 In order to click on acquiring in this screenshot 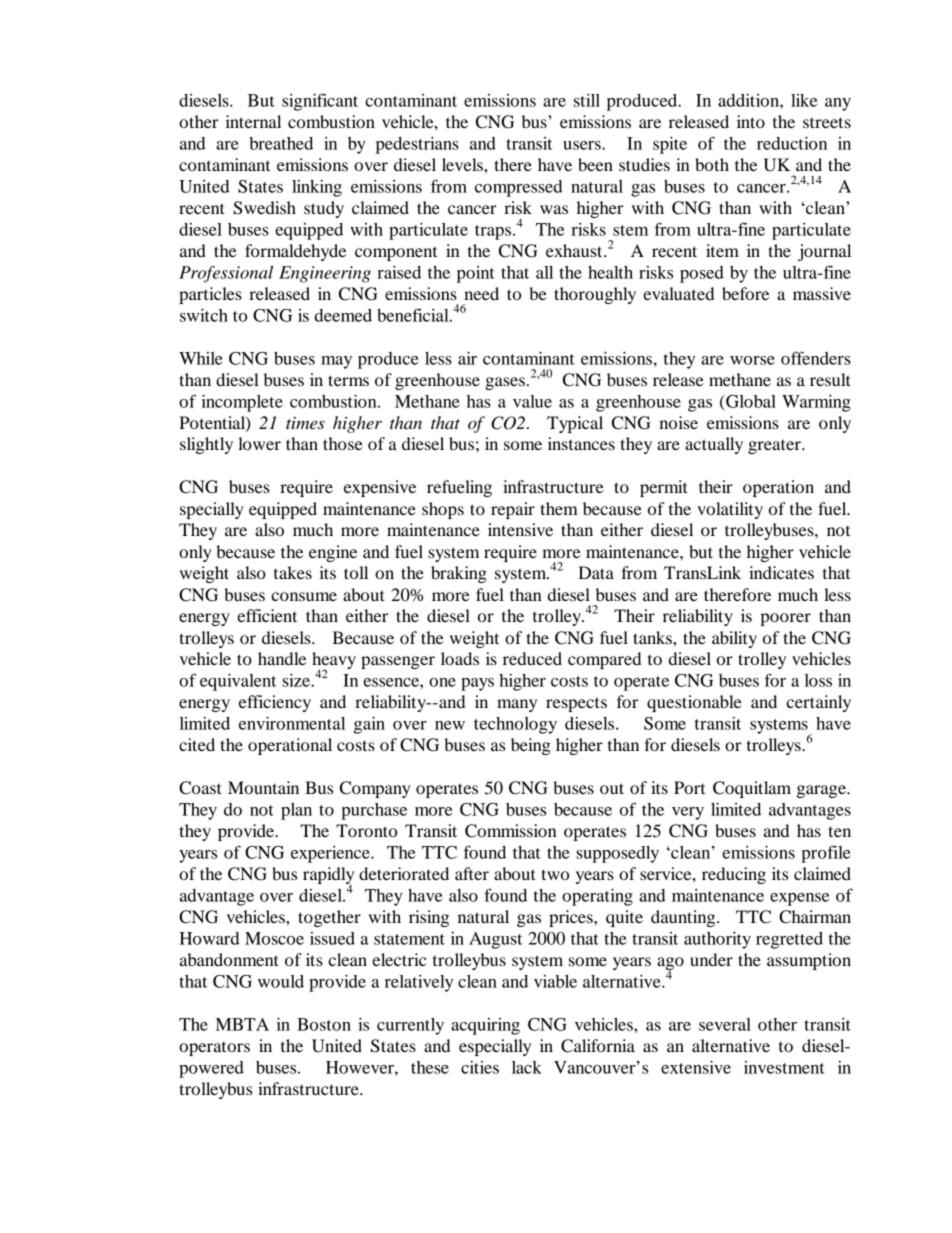, I will do `click(485, 1026)`.
